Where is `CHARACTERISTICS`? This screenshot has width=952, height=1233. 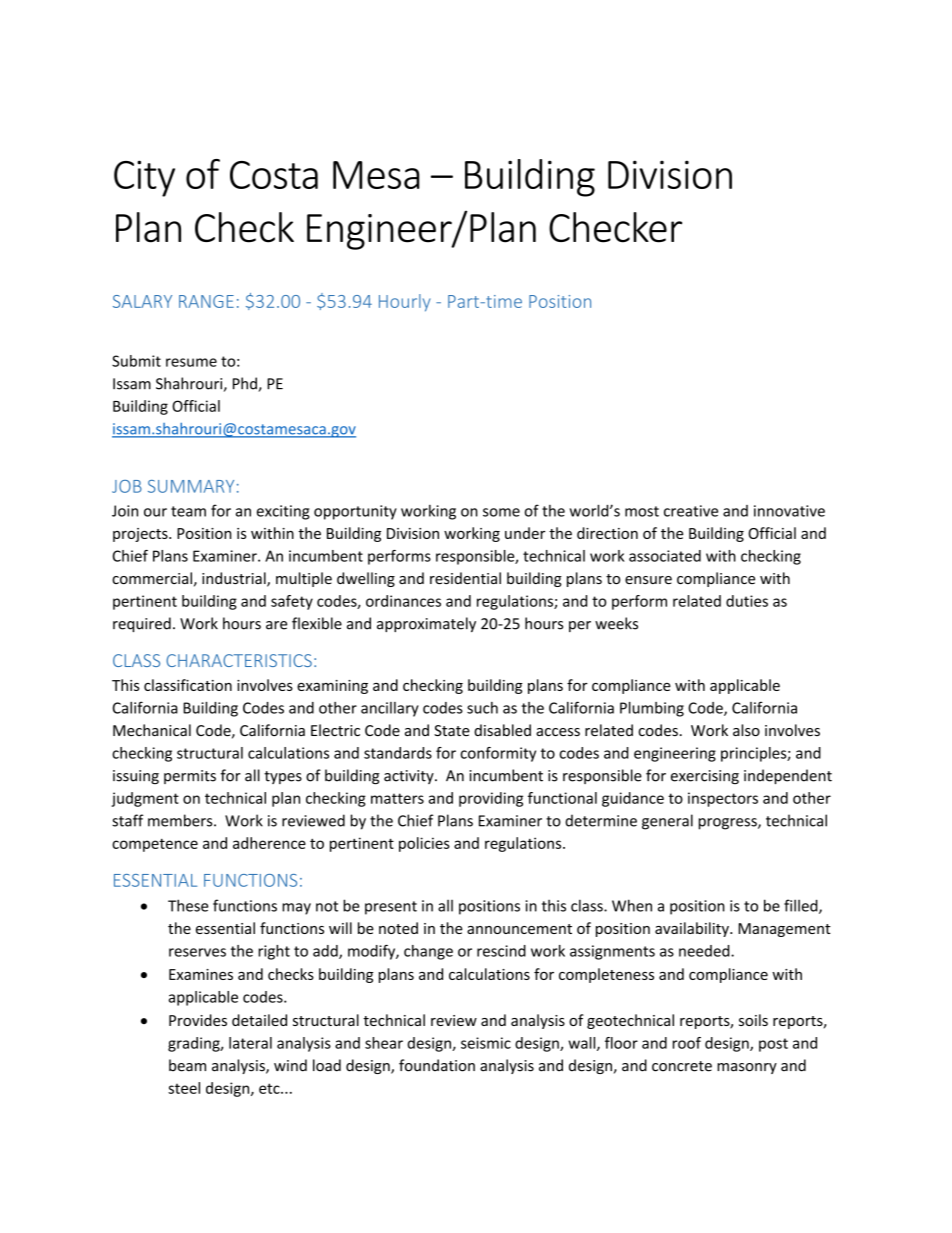
CHARACTERISTICS is located at coordinates (239, 660).
